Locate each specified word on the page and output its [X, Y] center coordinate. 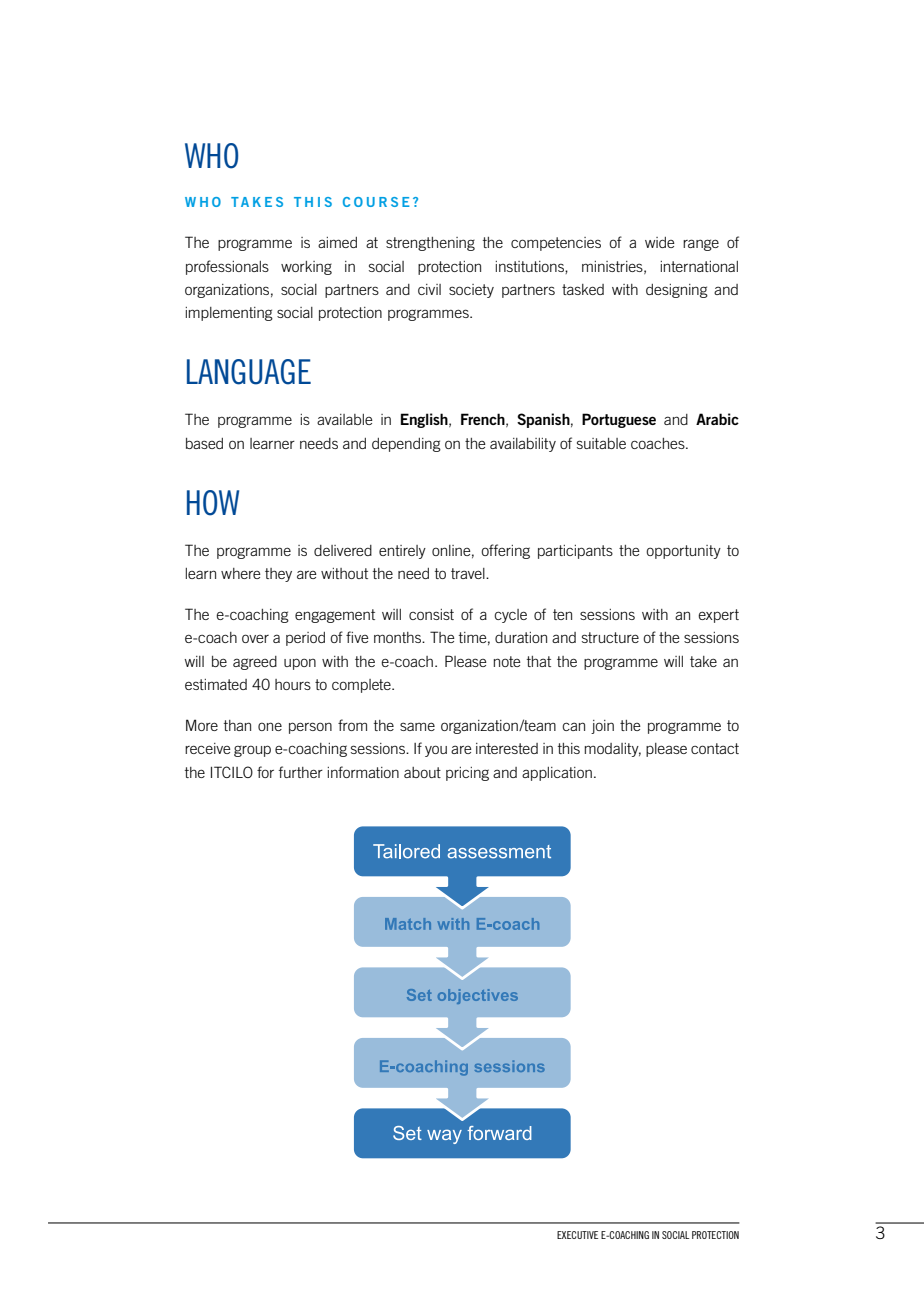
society [471, 291]
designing [677, 291]
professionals [227, 267]
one [270, 726]
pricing [467, 774]
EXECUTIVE [577, 1235]
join [602, 727]
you [436, 751]
